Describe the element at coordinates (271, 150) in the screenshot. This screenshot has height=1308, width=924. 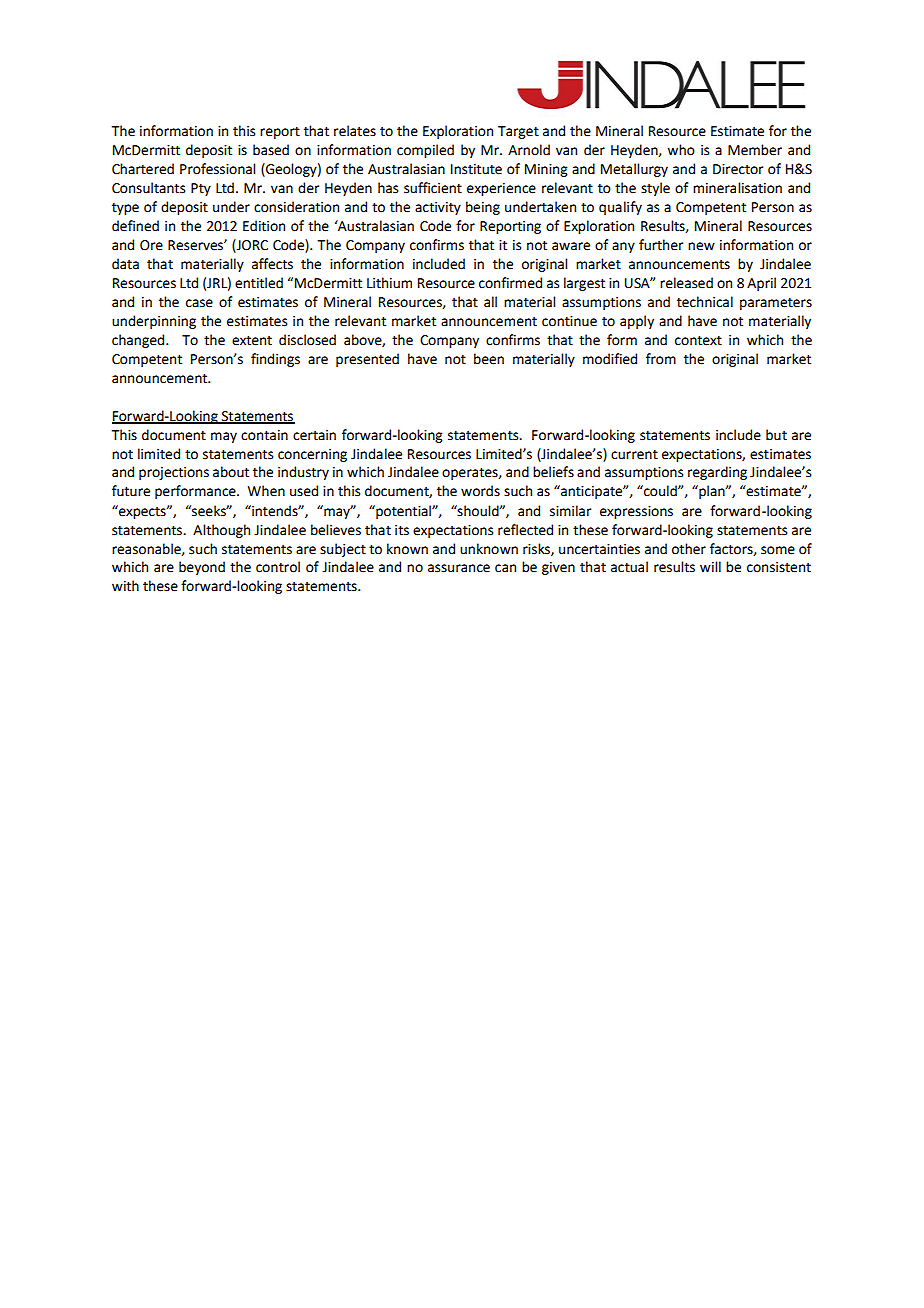
I see `based` at that location.
